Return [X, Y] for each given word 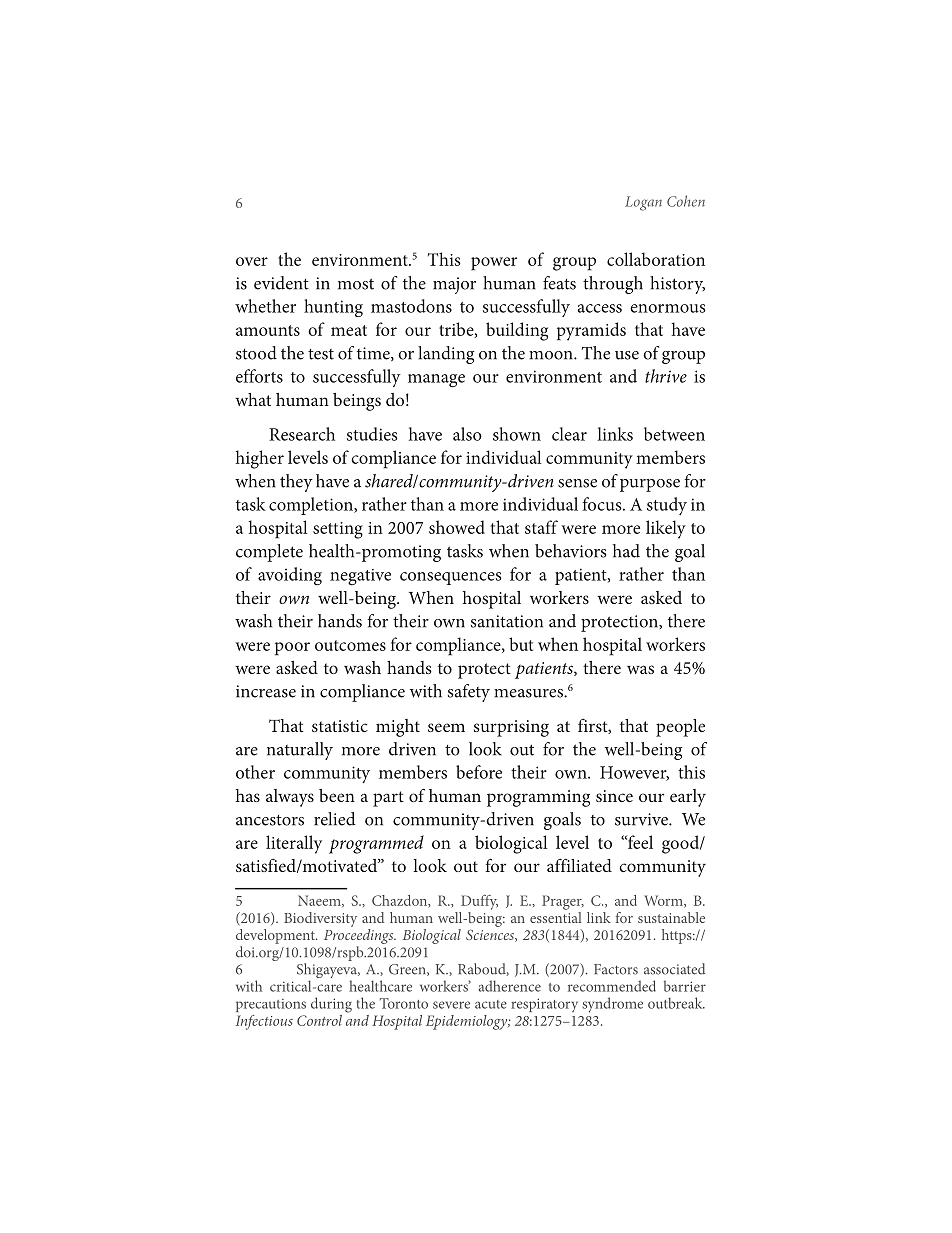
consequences [450, 578]
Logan [643, 203]
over [252, 261]
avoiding [290, 576]
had [626, 551]
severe [451, 1005]
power [494, 264]
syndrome [613, 1005]
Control [319, 1020]
